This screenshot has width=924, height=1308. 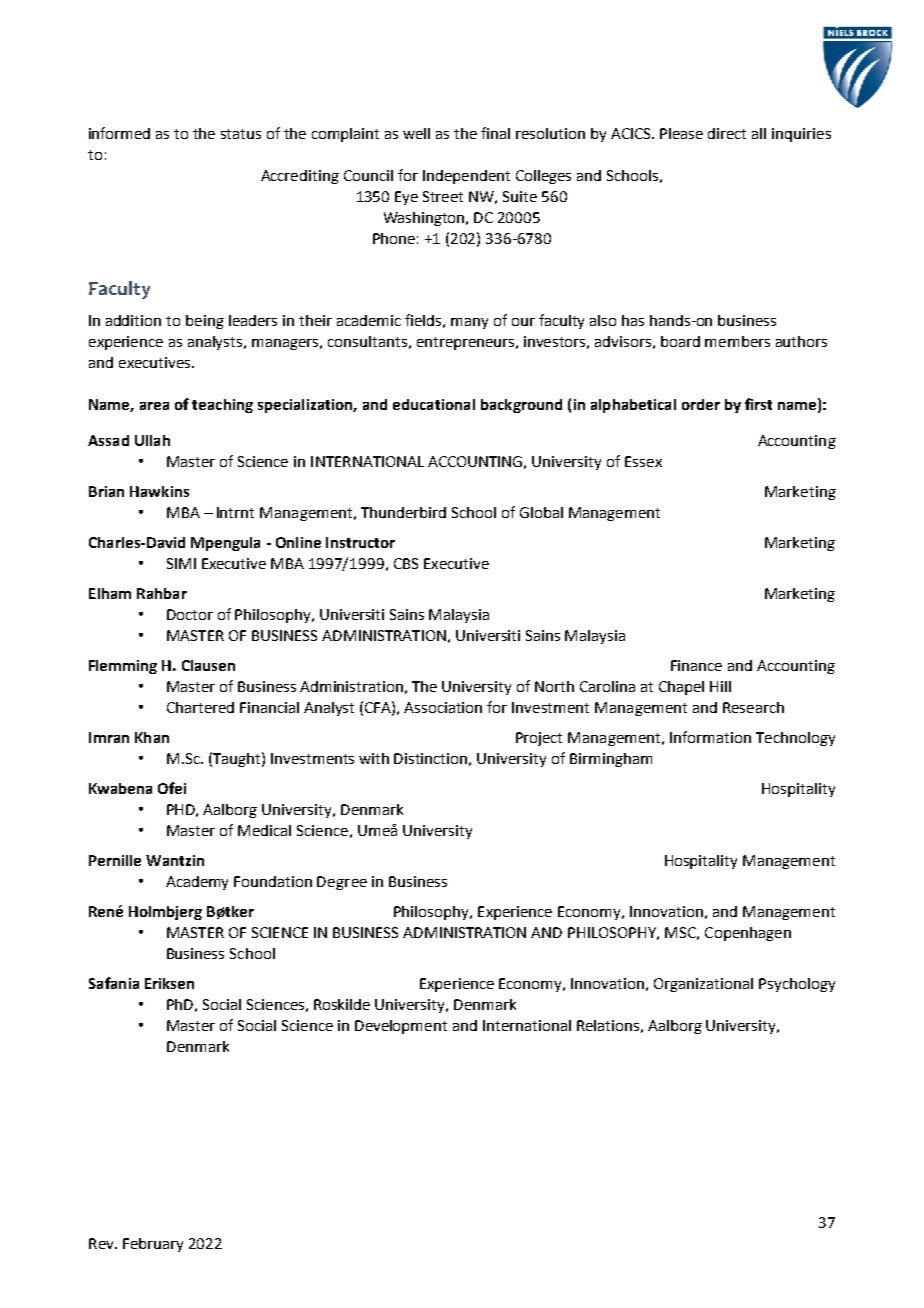 What do you see at coordinates (200, 707) in the screenshot?
I see `Chartered` at bounding box center [200, 707].
